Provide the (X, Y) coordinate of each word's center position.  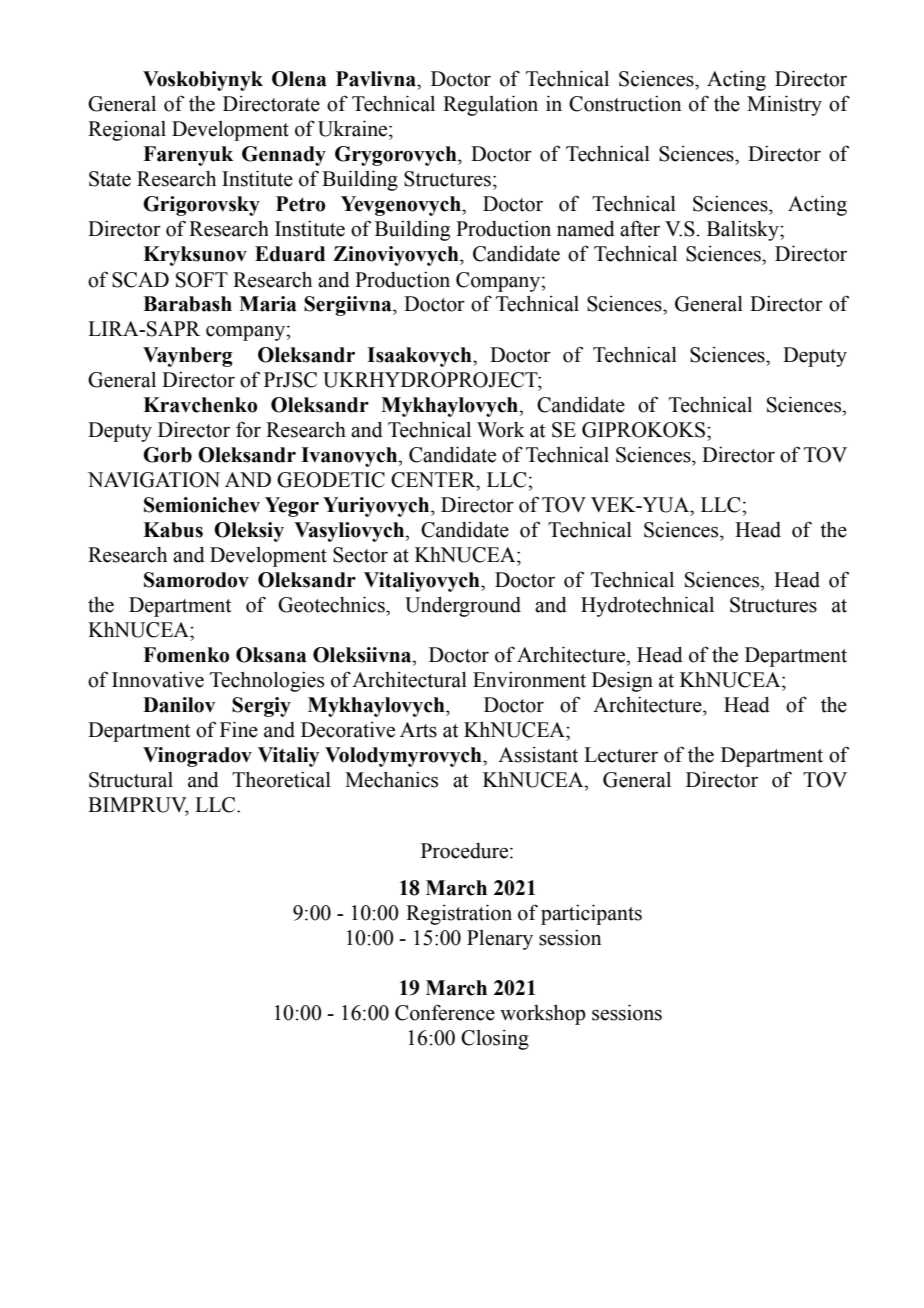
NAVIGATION (154, 480)
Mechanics (391, 779)
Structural (131, 780)
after (640, 228)
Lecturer (621, 755)
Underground (463, 606)
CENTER (434, 480)
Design (622, 681)
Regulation (490, 105)
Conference (445, 1012)
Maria (268, 304)
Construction (625, 104)
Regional (127, 131)
